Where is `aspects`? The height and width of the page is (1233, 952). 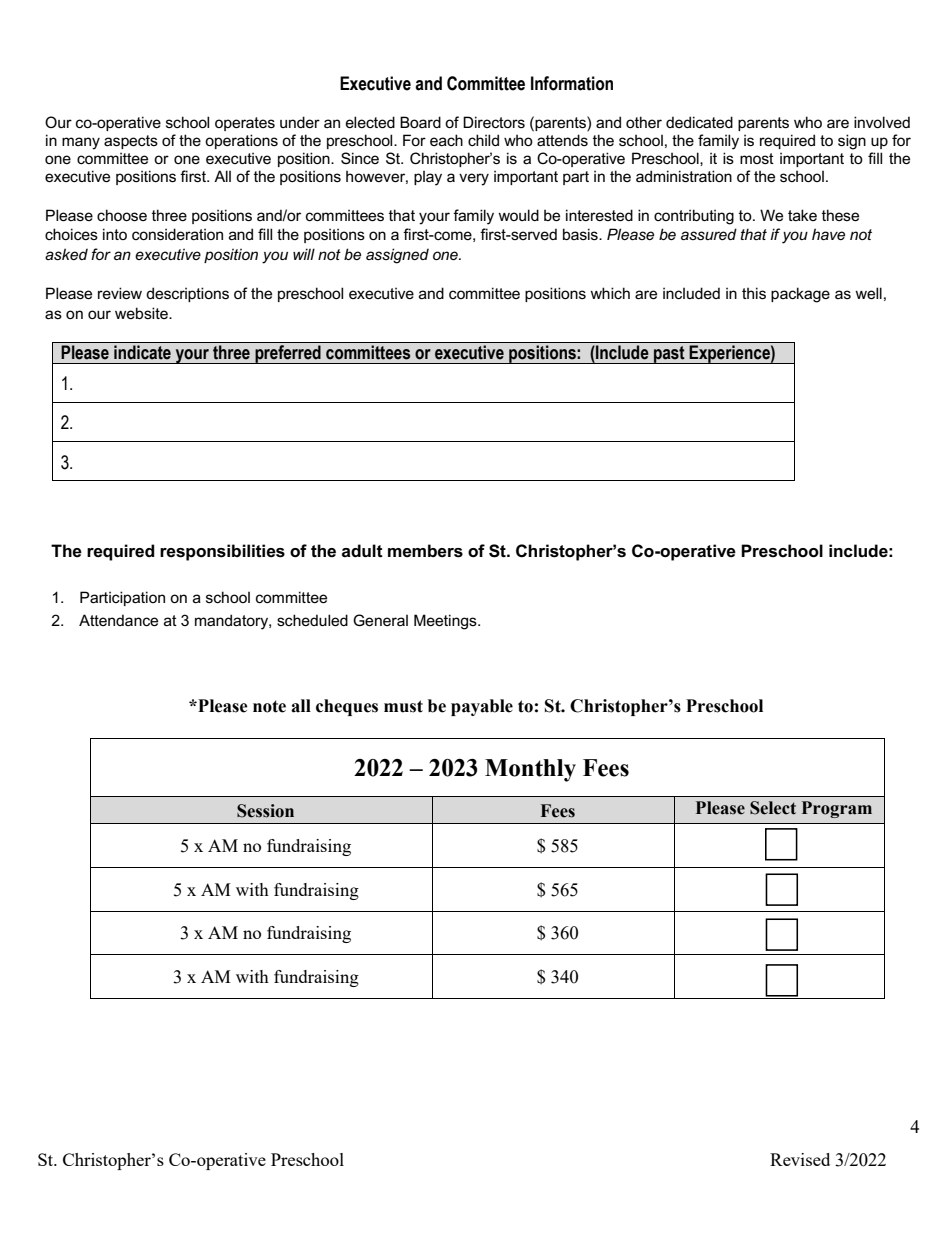 aspects is located at coordinates (131, 142).
